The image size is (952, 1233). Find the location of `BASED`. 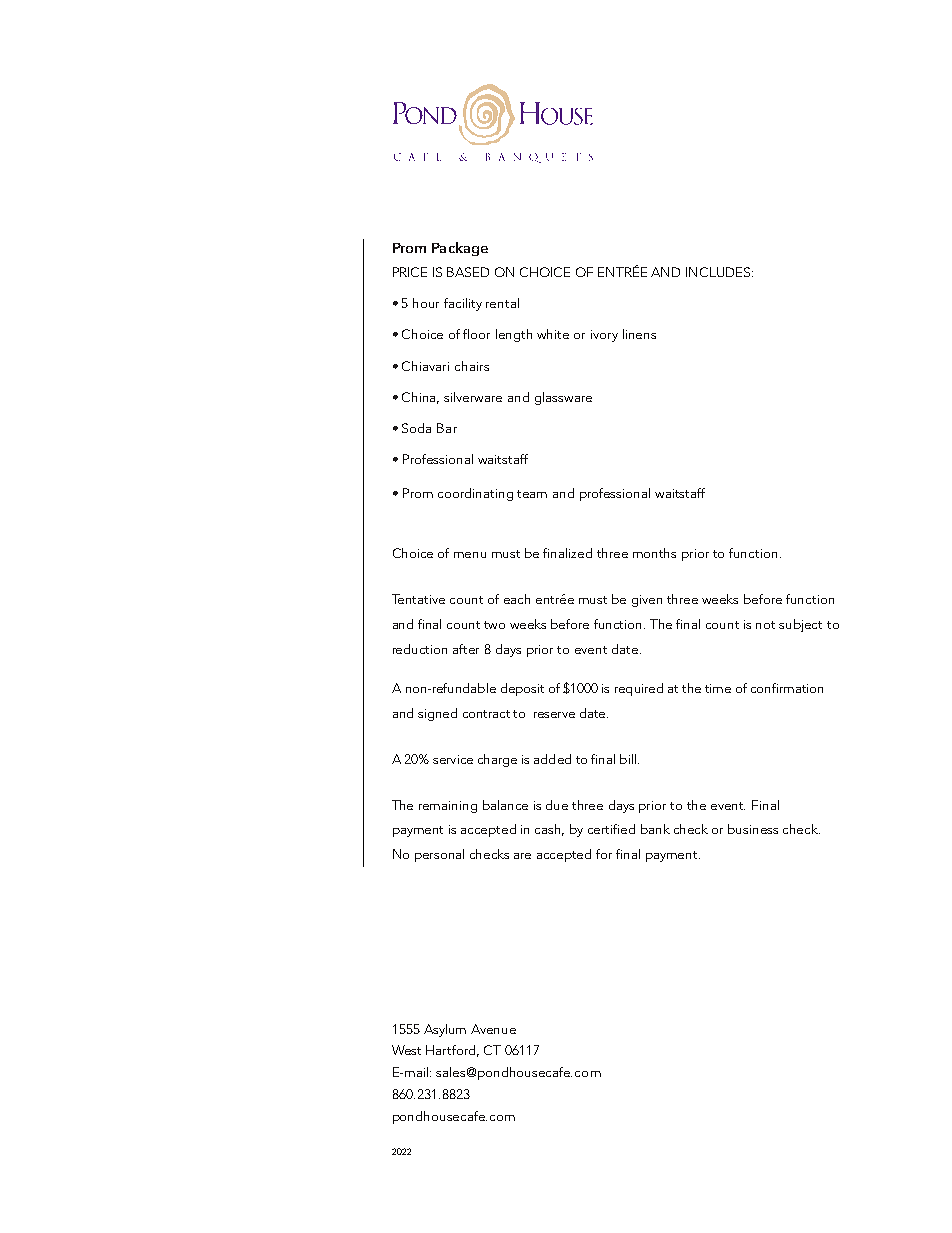

BASED is located at coordinates (468, 272).
